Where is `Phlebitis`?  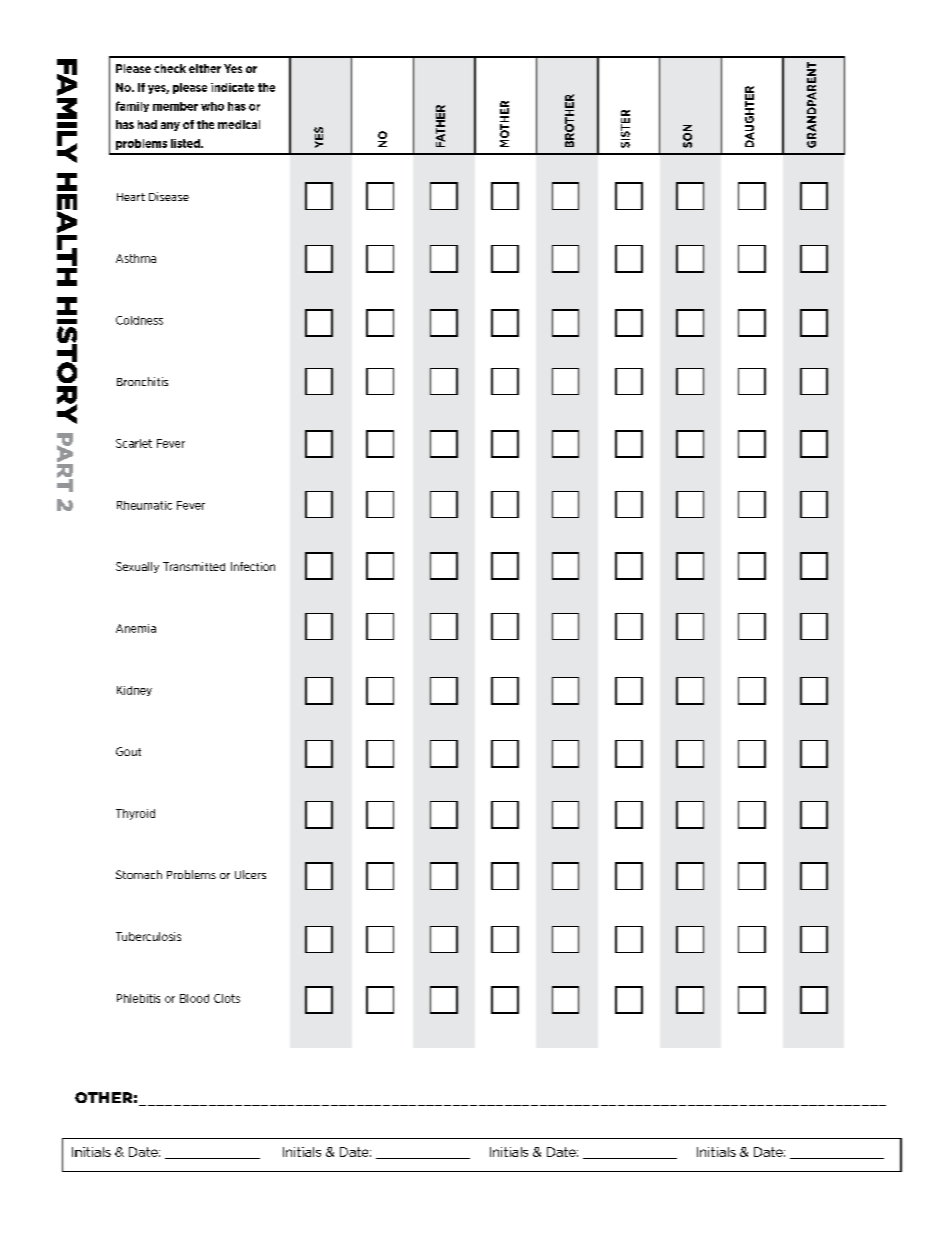
Phlebitis is located at coordinates (138, 998).
